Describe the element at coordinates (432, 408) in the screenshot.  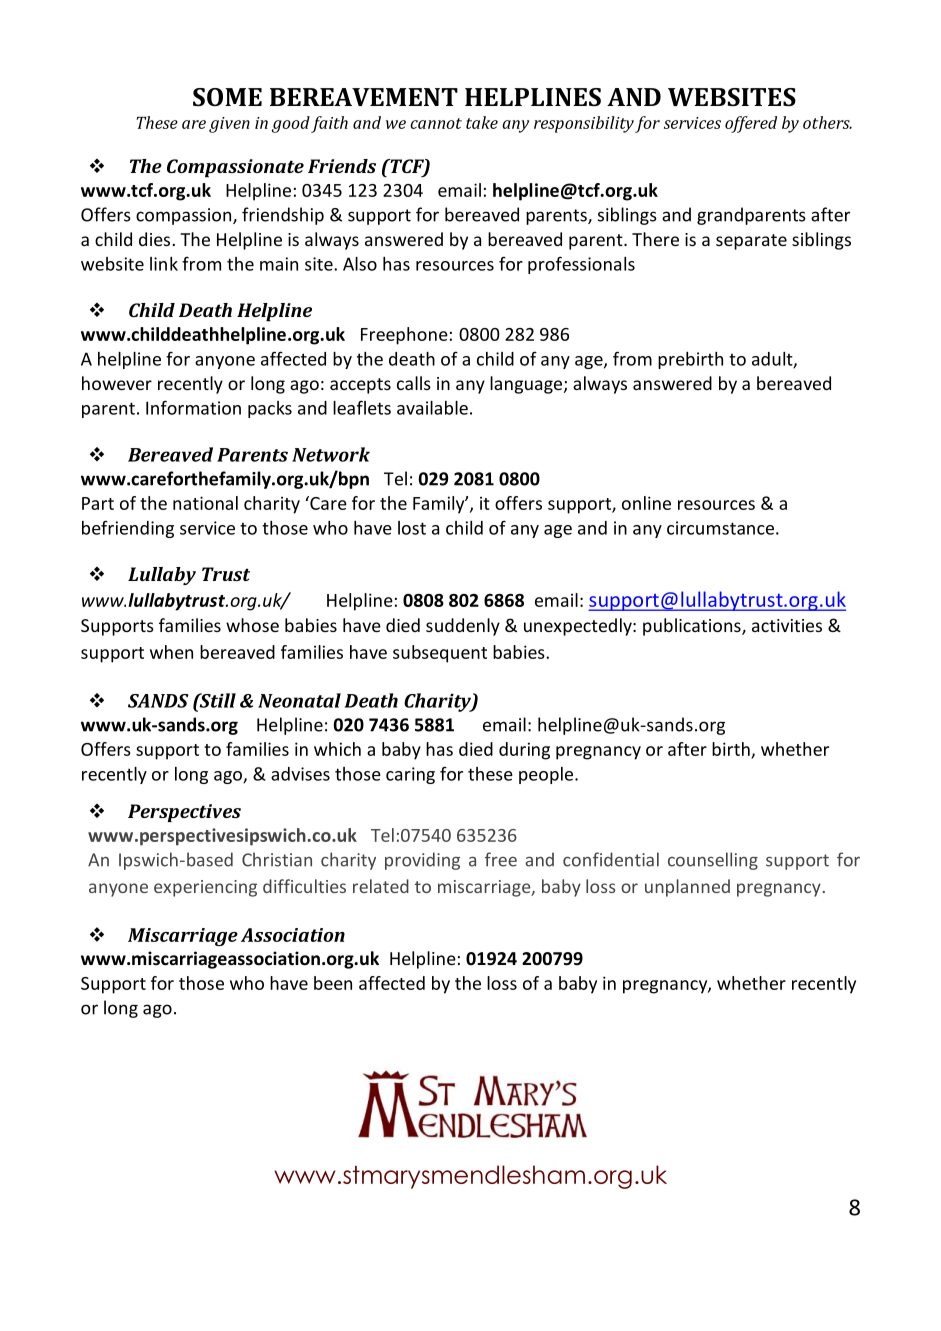
I see `available` at that location.
